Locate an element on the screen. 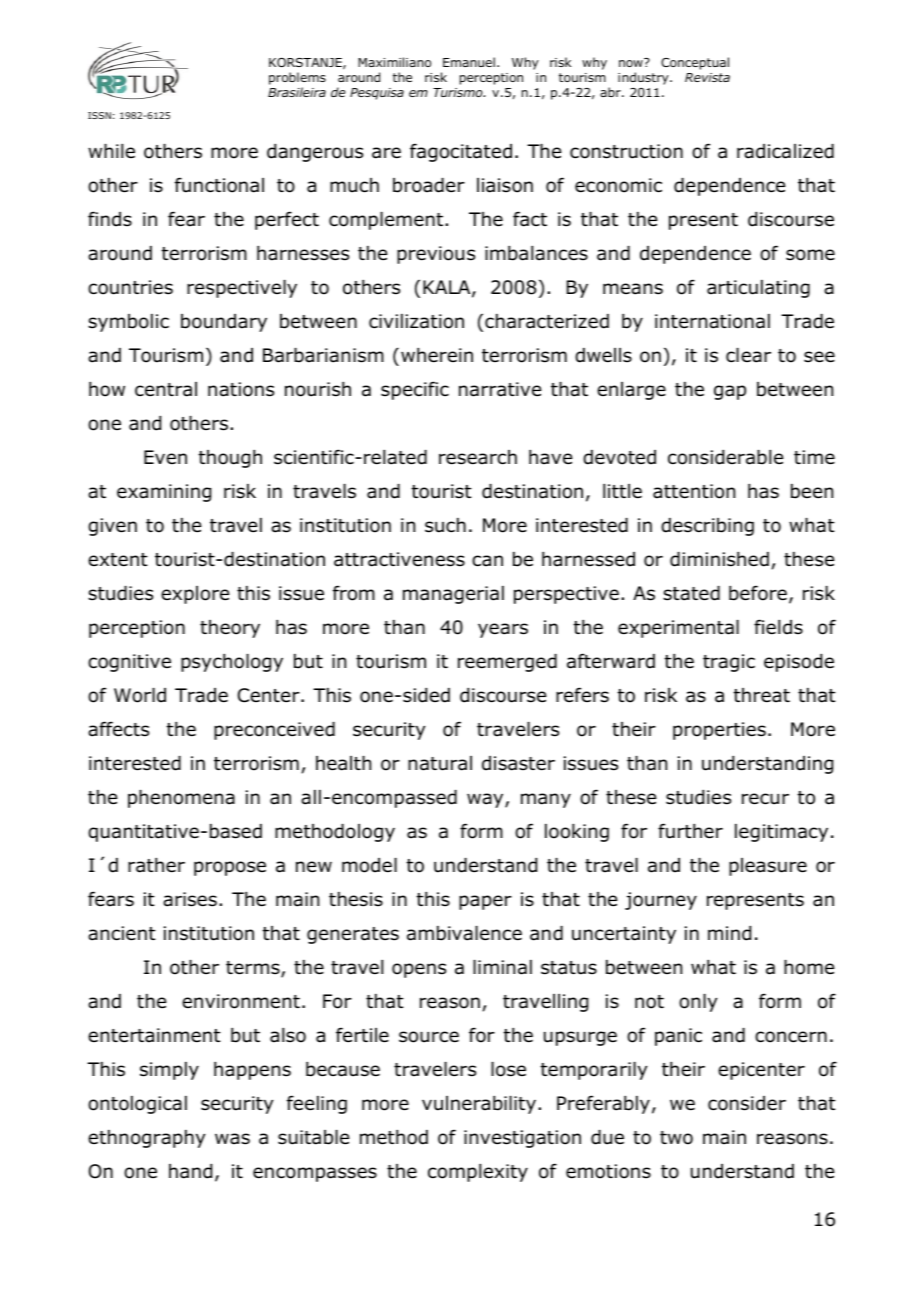  wherein is located at coordinates (437, 355).
